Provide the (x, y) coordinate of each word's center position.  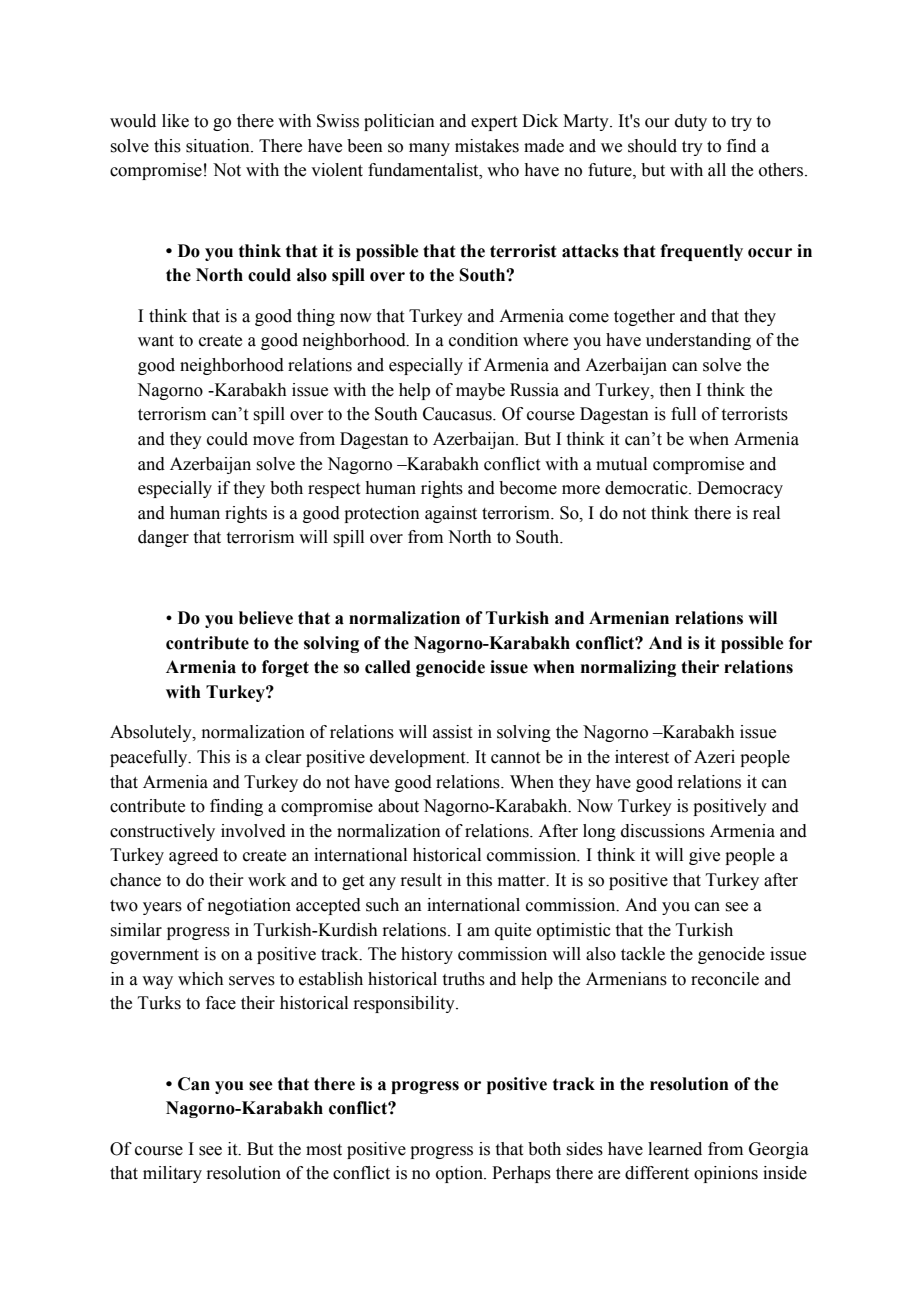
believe (266, 618)
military (172, 1174)
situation (219, 146)
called (388, 667)
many (429, 149)
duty (691, 122)
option (461, 1174)
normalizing (628, 668)
